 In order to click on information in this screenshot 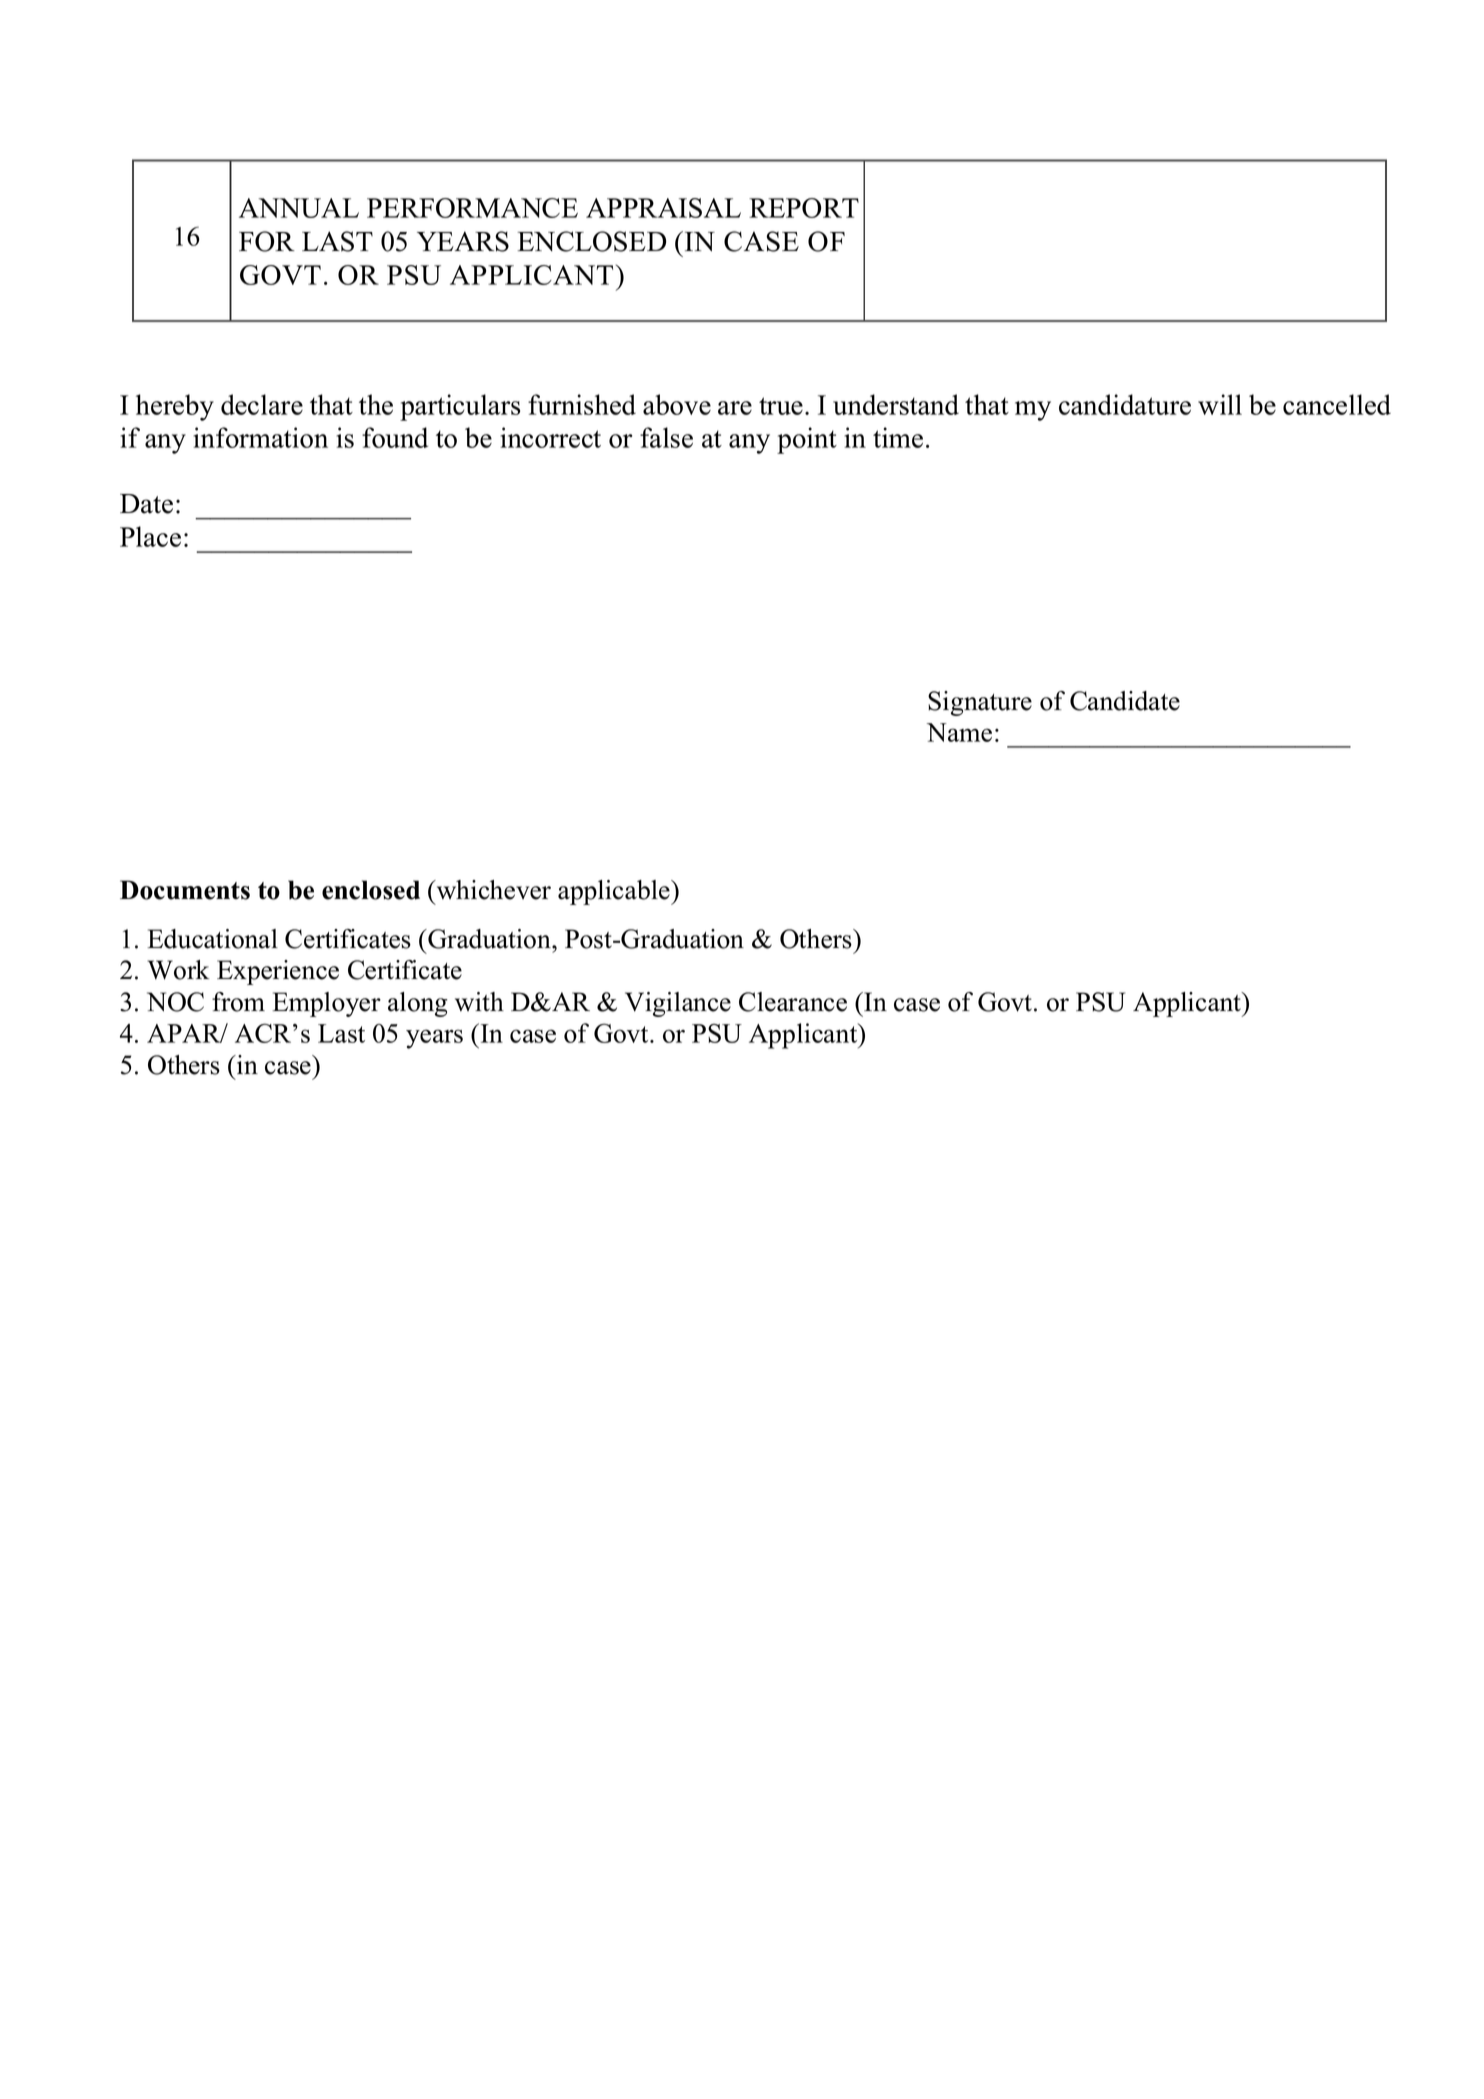, I will do `click(260, 437)`.
